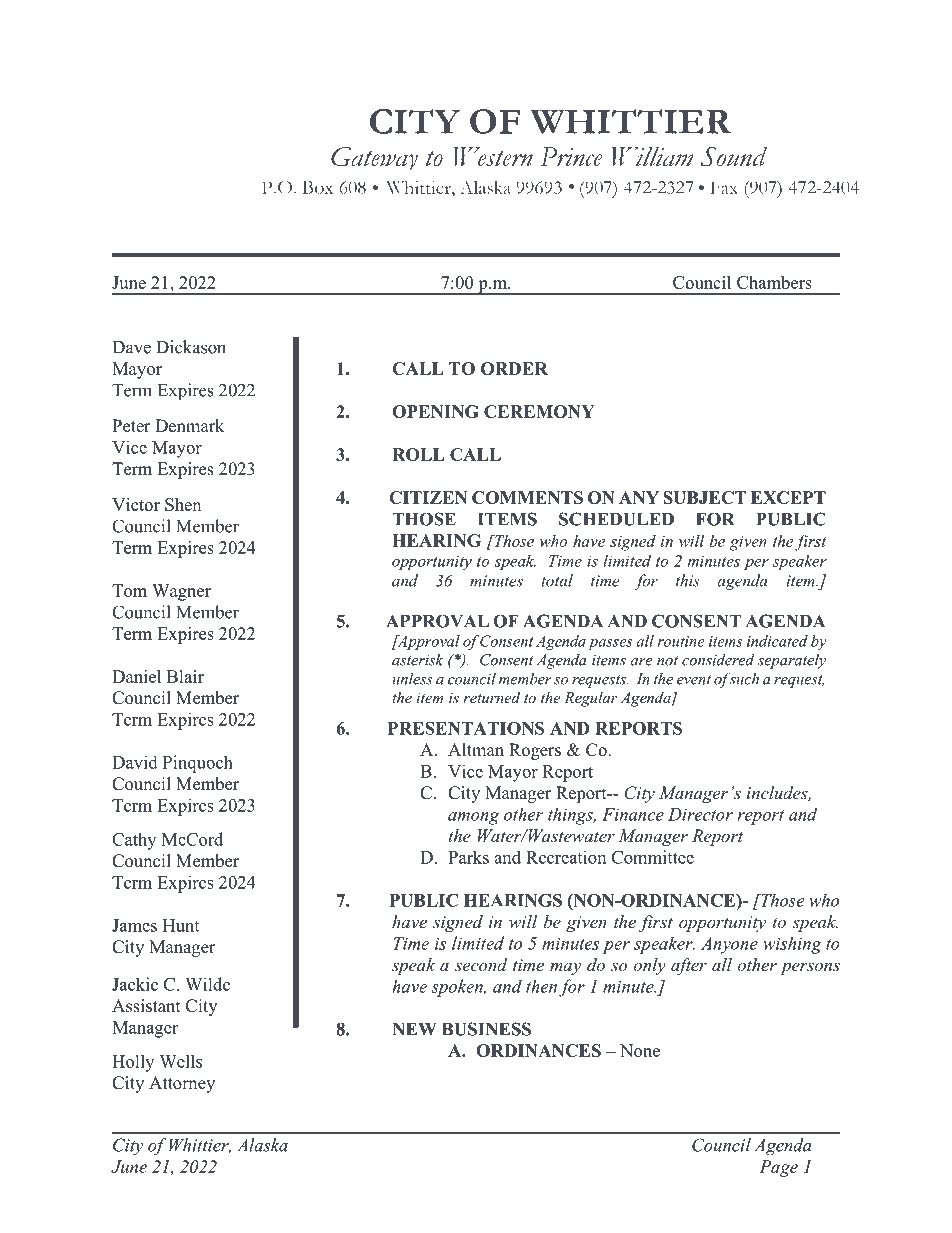 This page has height=1233, width=952. What do you see at coordinates (743, 679) in the page?
I see `such` at bounding box center [743, 679].
